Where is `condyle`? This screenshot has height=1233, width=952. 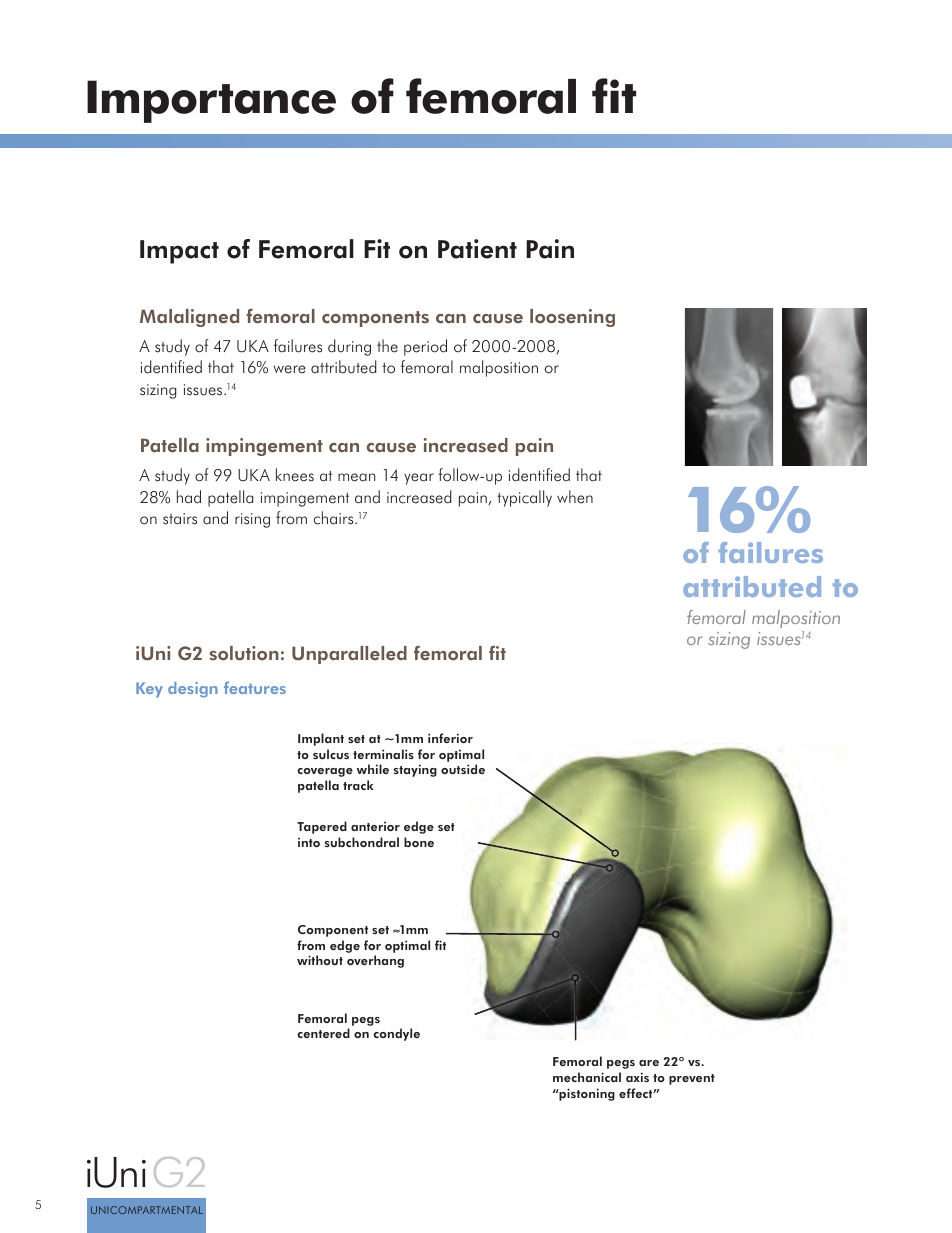 condyle is located at coordinates (397, 1034).
